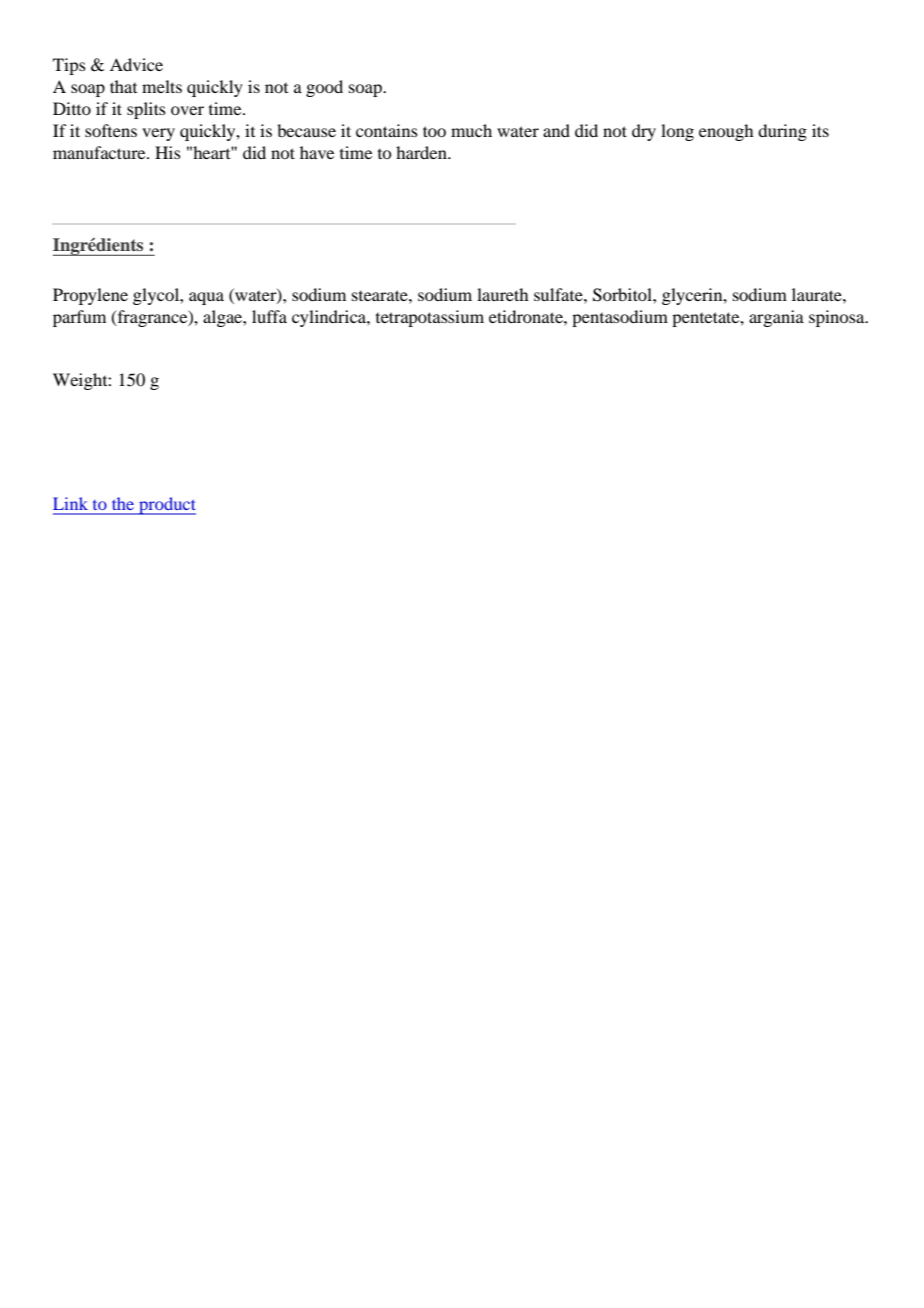 The image size is (924, 1308). What do you see at coordinates (162, 86) in the screenshot?
I see `melts` at bounding box center [162, 86].
